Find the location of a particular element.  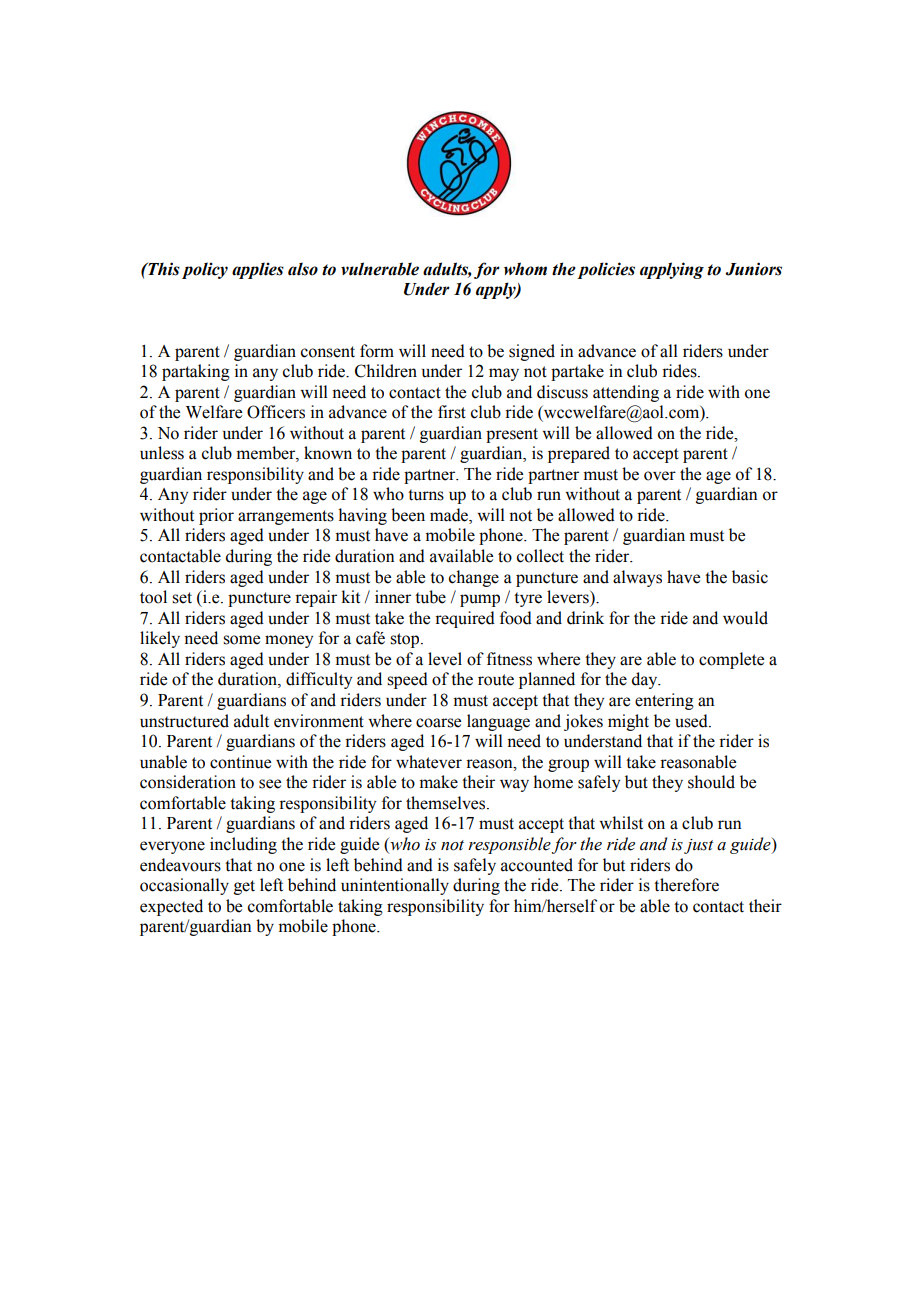

get is located at coordinates (244, 887).
